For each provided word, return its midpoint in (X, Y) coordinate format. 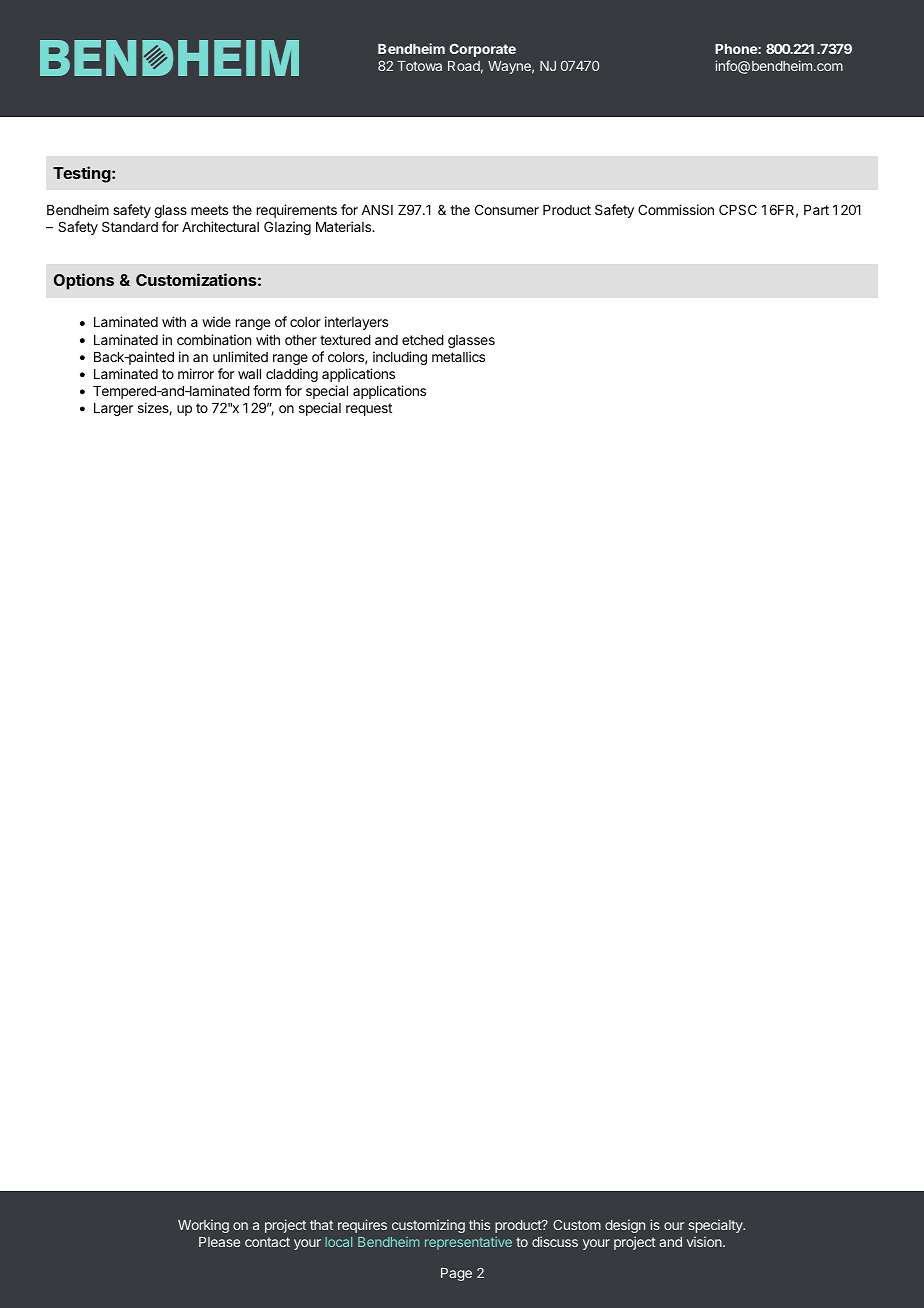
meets (209, 210)
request (369, 409)
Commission (676, 209)
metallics (458, 356)
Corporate (482, 50)
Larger (113, 409)
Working (203, 1226)
